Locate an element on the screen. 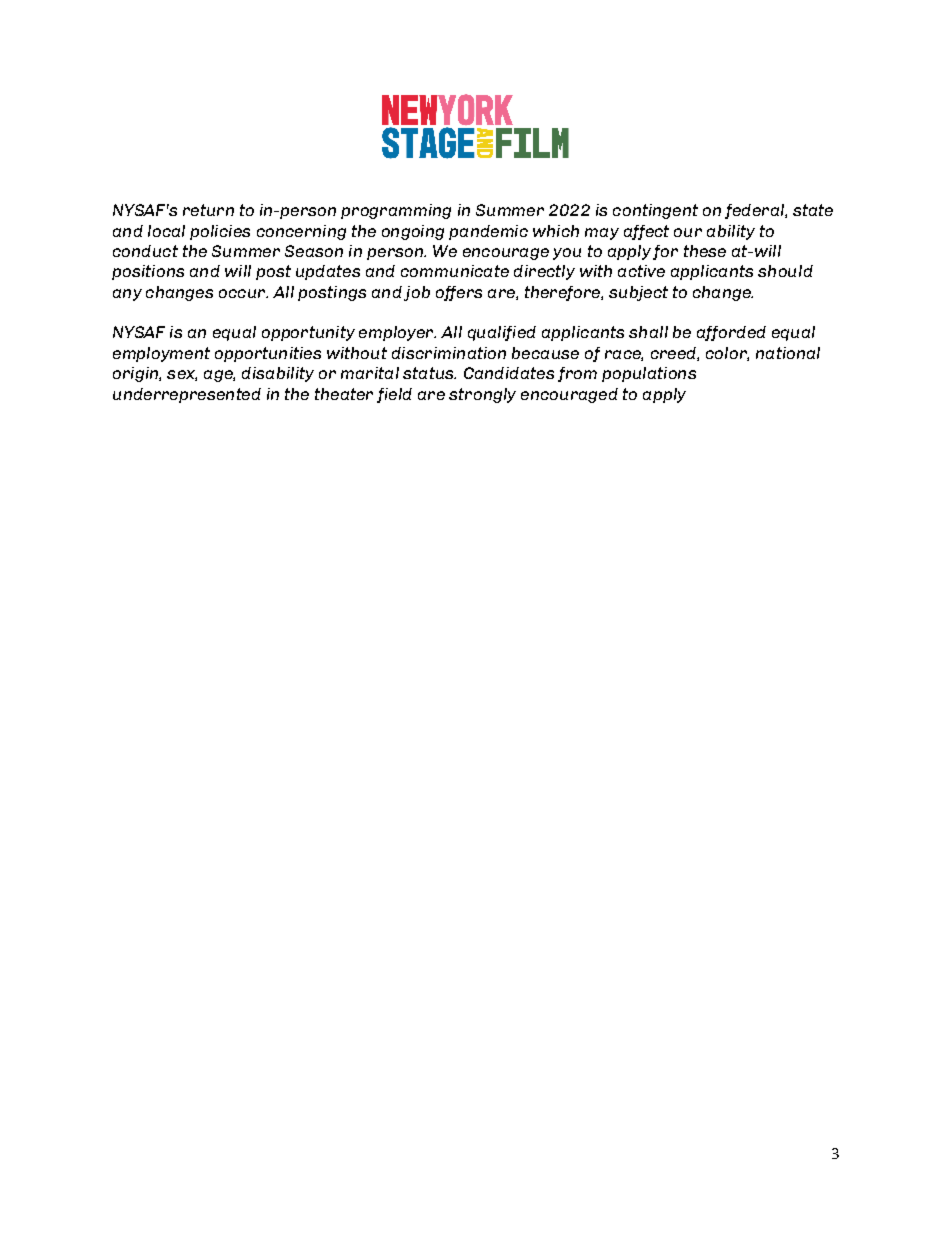  qualified is located at coordinates (502, 333).
